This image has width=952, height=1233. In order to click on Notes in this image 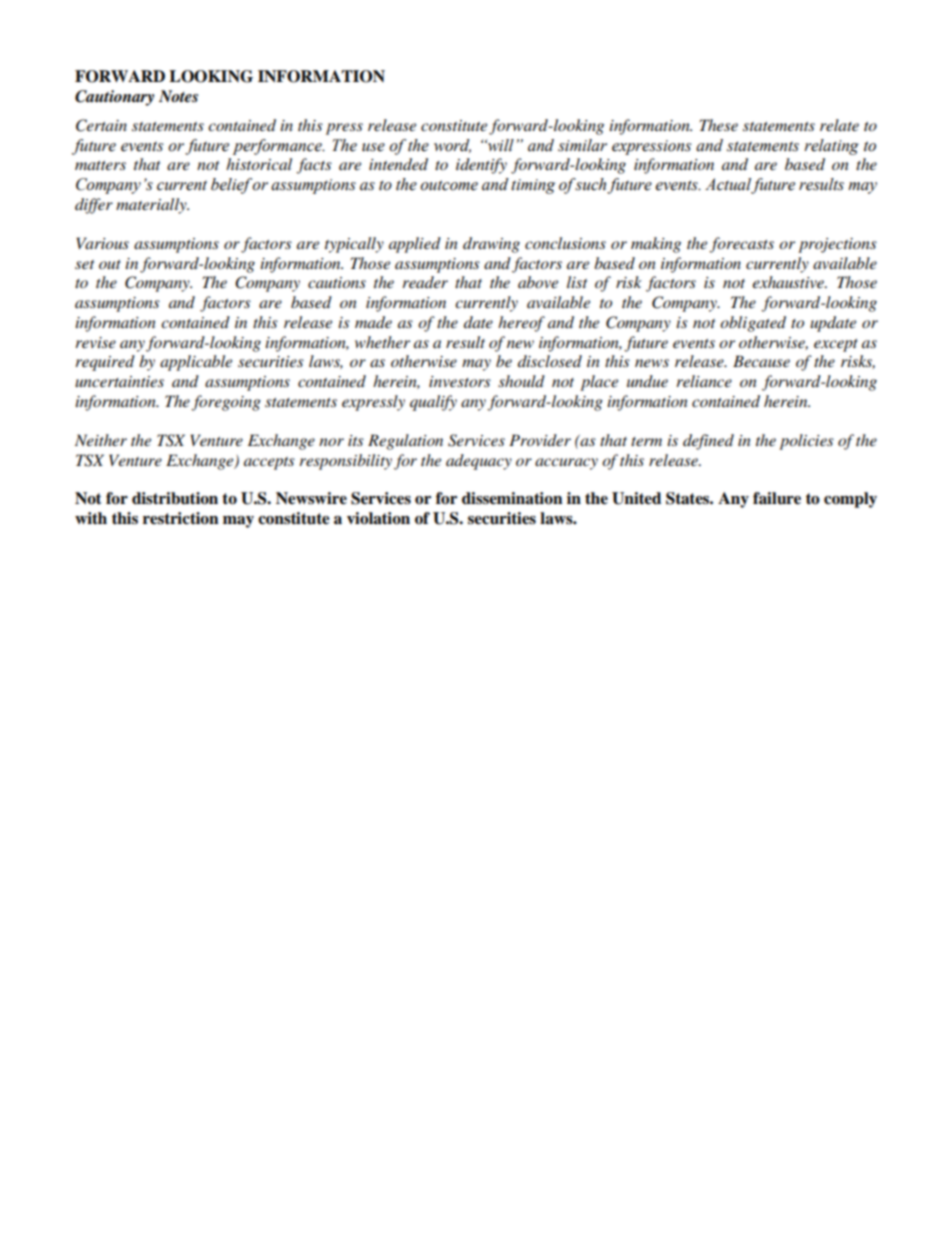, I will do `click(178, 96)`.
